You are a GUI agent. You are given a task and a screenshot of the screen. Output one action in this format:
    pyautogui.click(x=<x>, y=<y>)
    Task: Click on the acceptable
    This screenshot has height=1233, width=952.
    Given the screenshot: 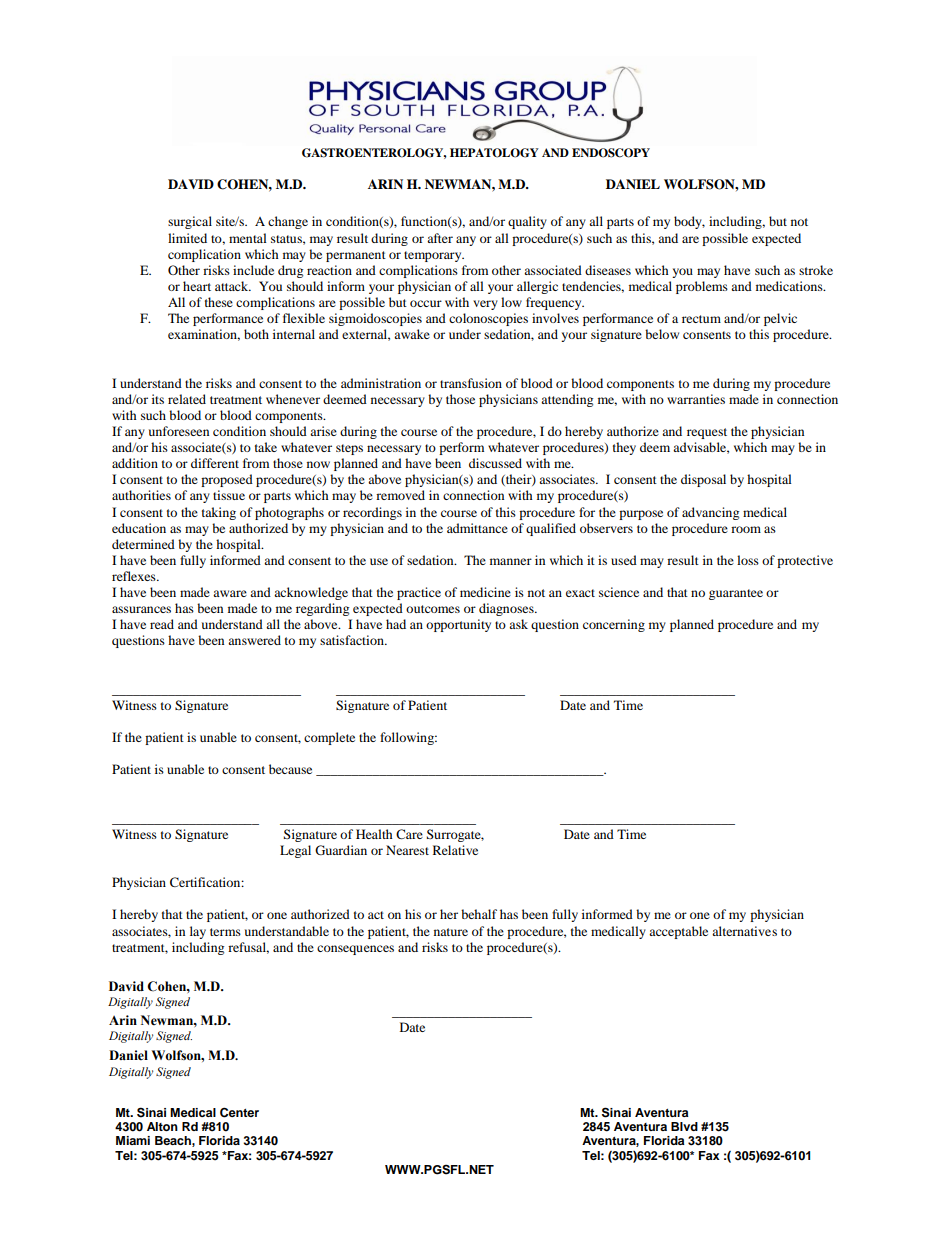 What is the action you would take?
    pyautogui.click(x=678, y=932)
